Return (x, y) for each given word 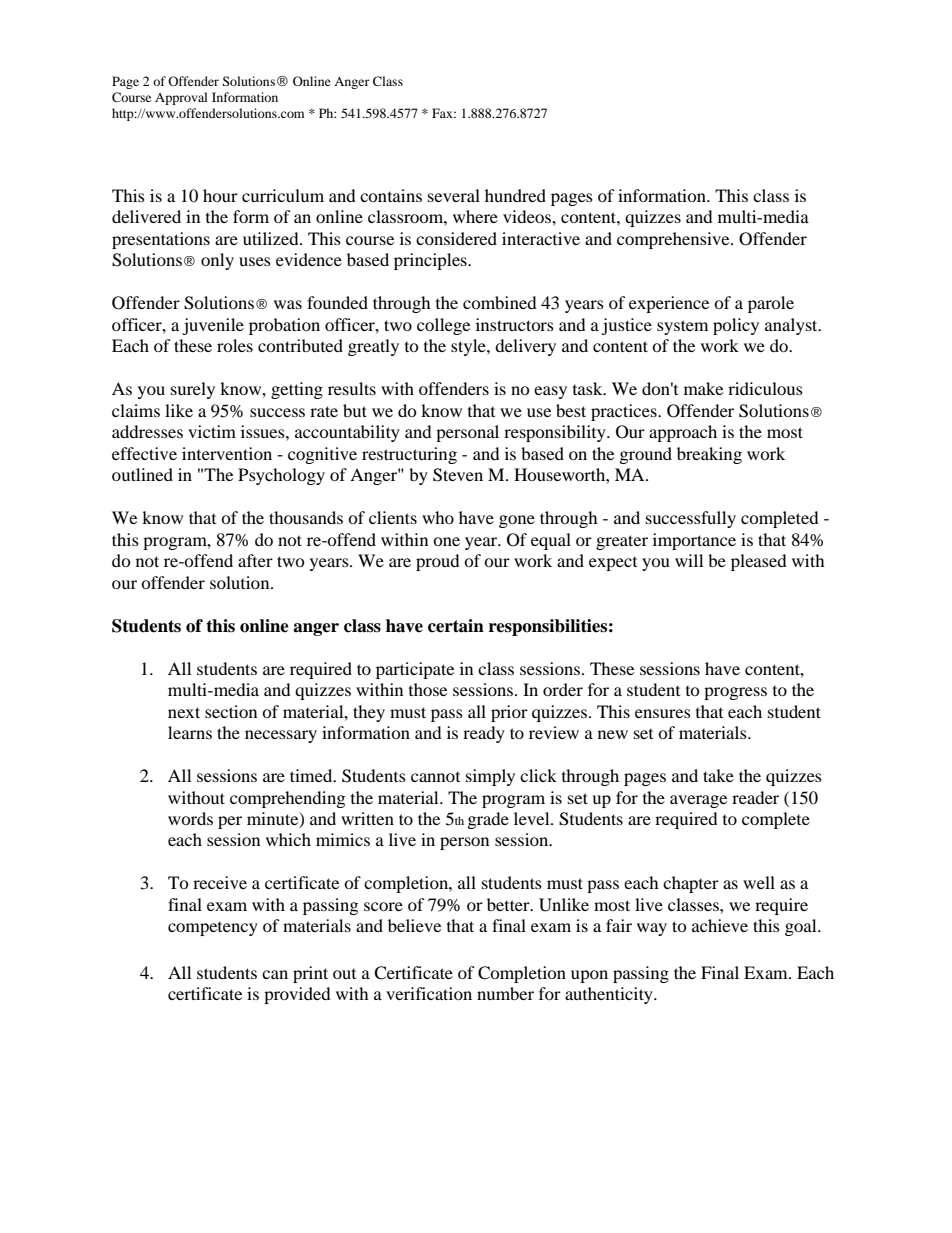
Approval (181, 98)
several (454, 195)
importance (694, 541)
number (505, 993)
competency (213, 929)
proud (438, 562)
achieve (720, 925)
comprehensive (674, 240)
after (255, 560)
